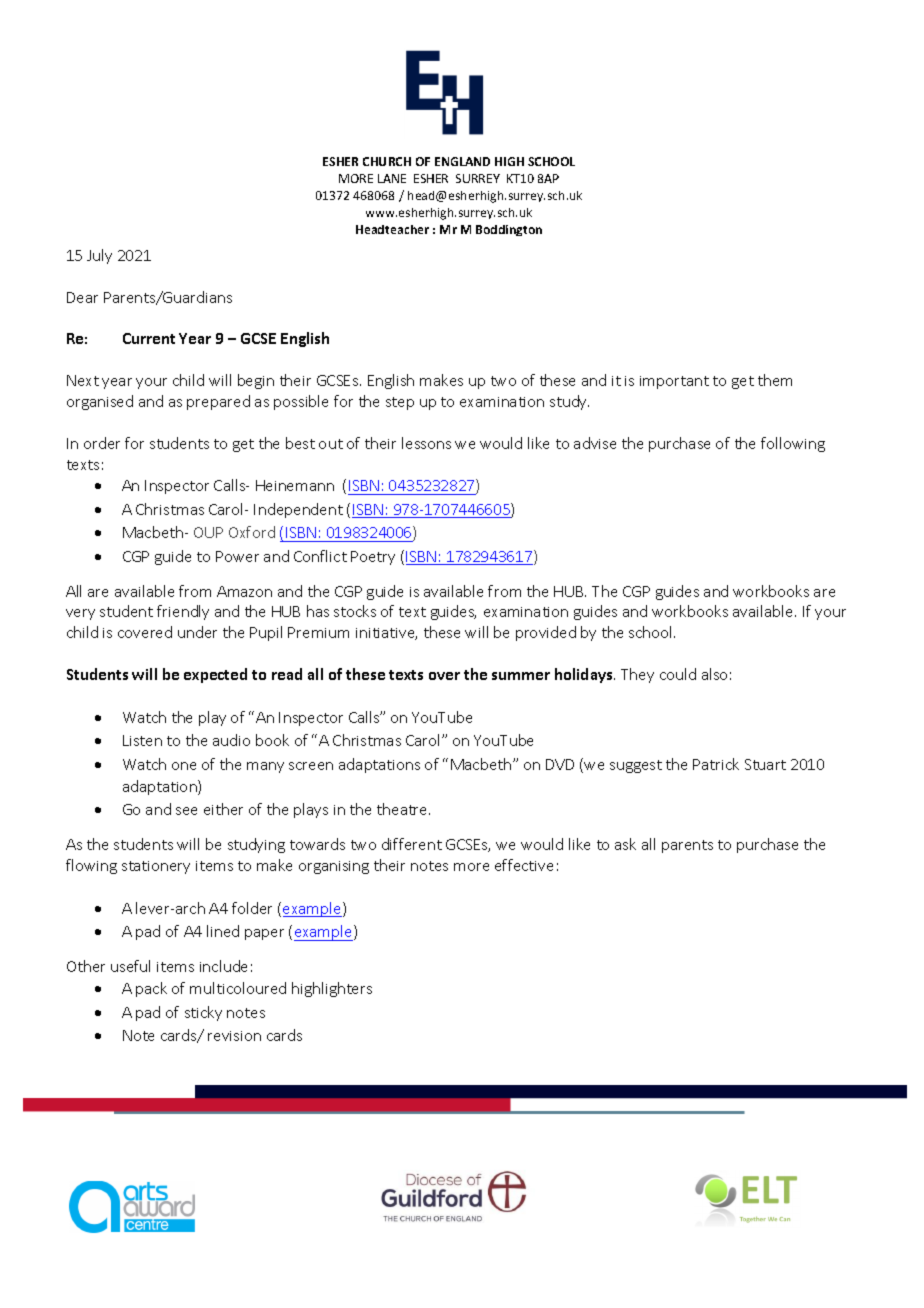  Describe the element at coordinates (99, 256) in the screenshot. I see `July` at that location.
